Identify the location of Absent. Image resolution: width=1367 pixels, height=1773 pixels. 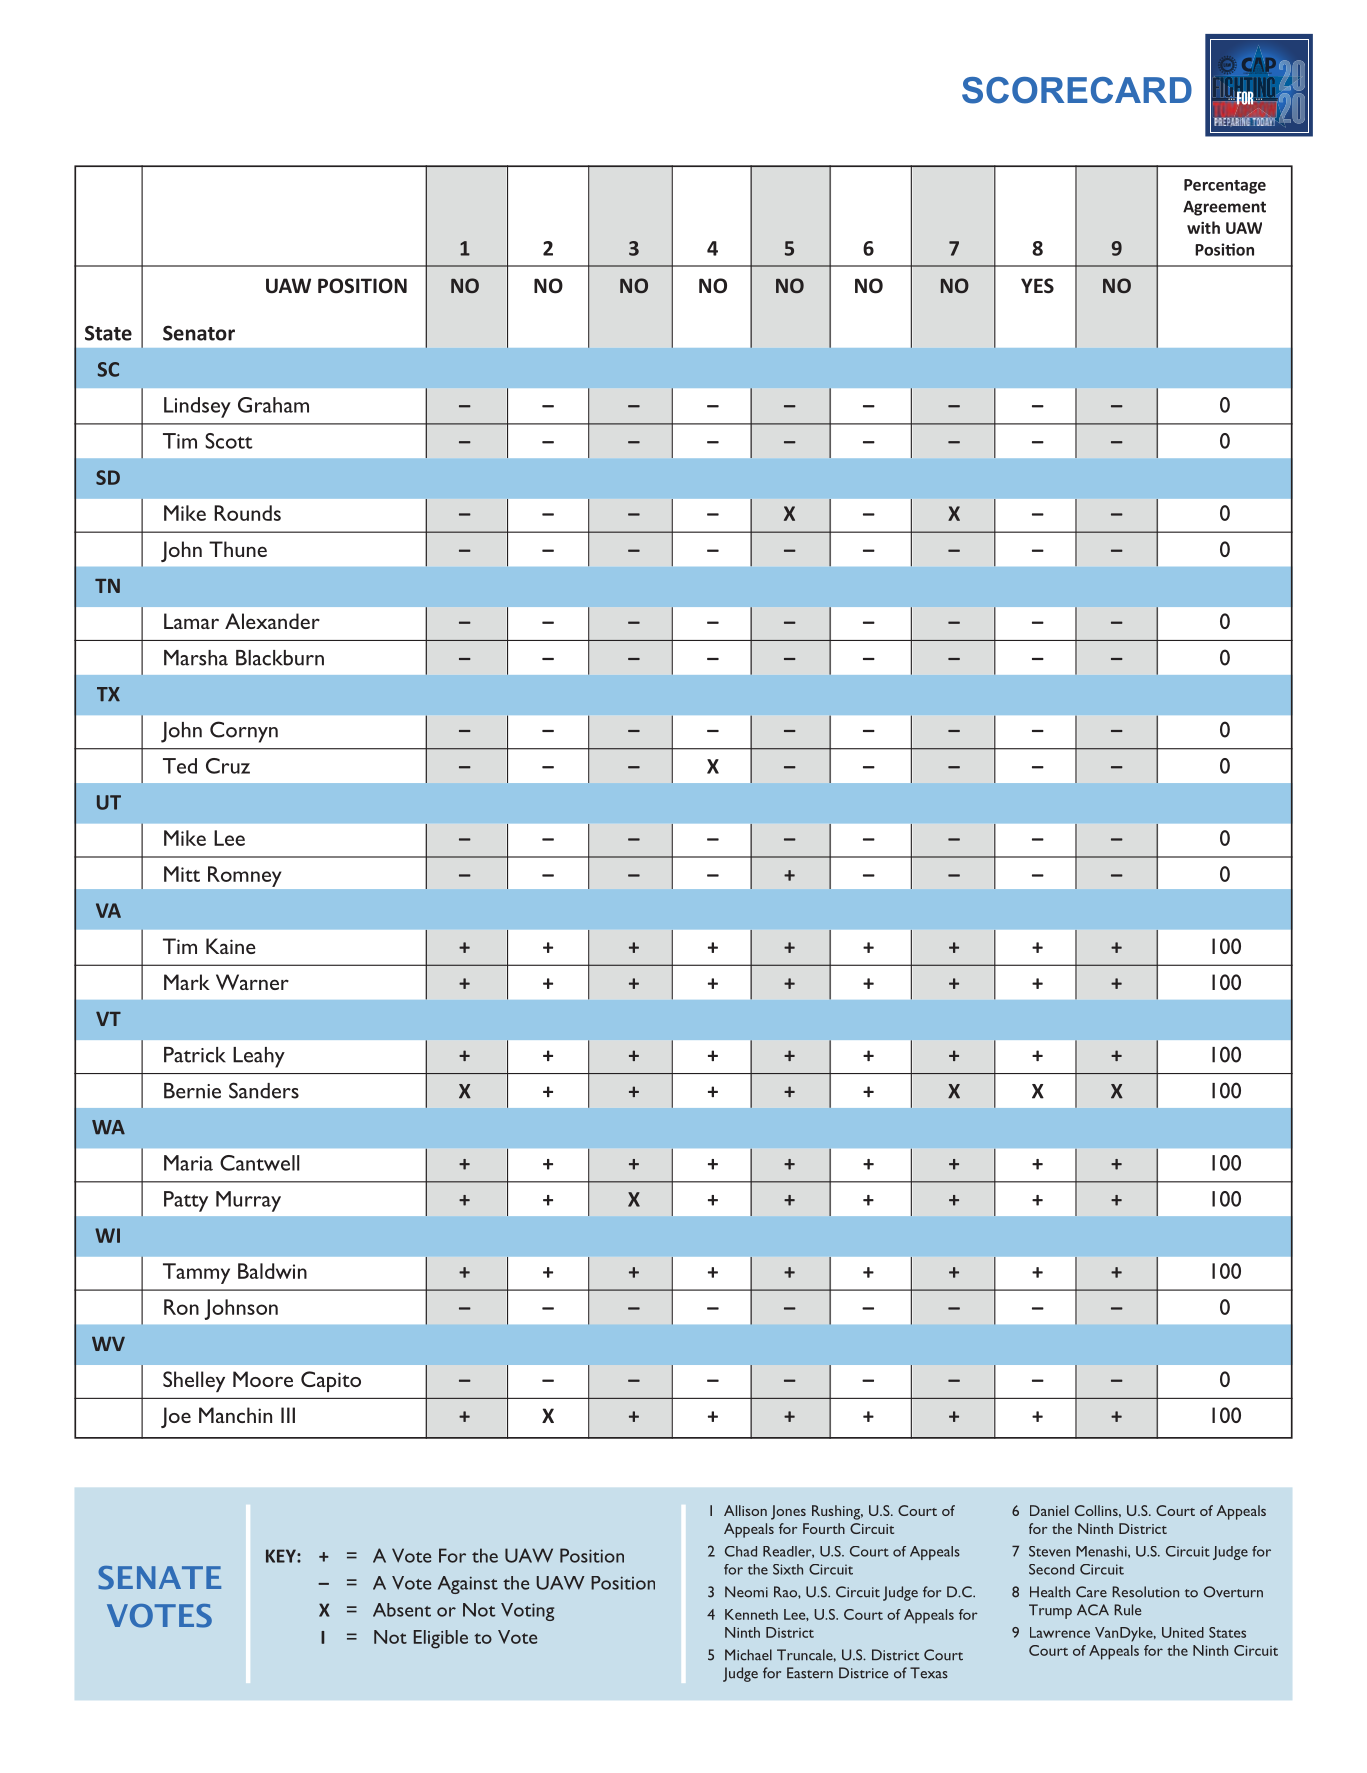
(402, 1610).
